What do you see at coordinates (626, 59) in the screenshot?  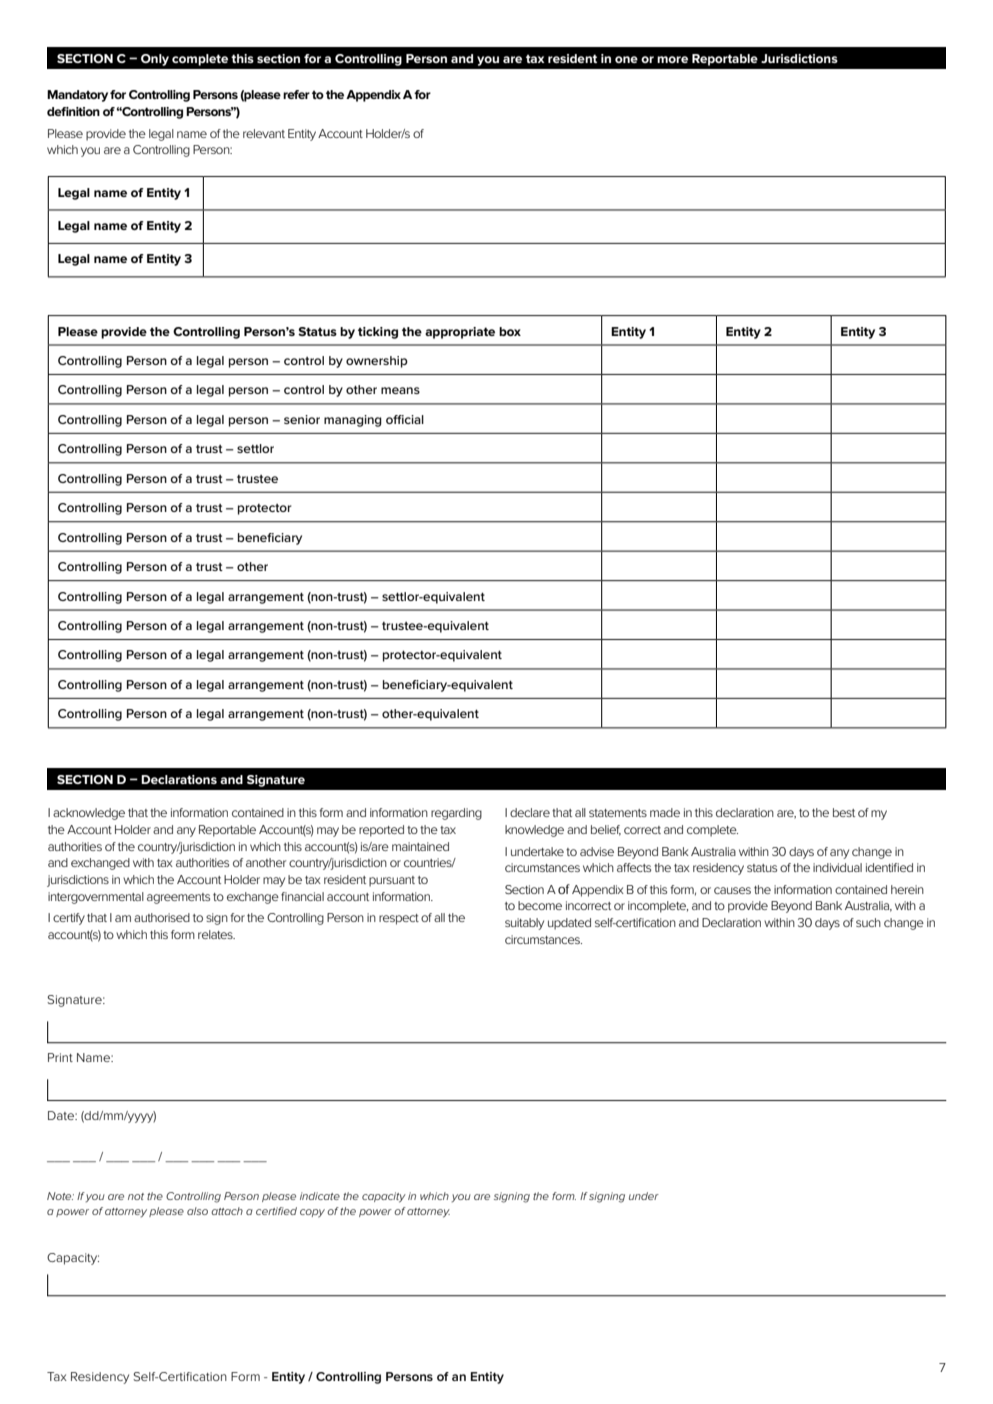 I see `one` at bounding box center [626, 59].
